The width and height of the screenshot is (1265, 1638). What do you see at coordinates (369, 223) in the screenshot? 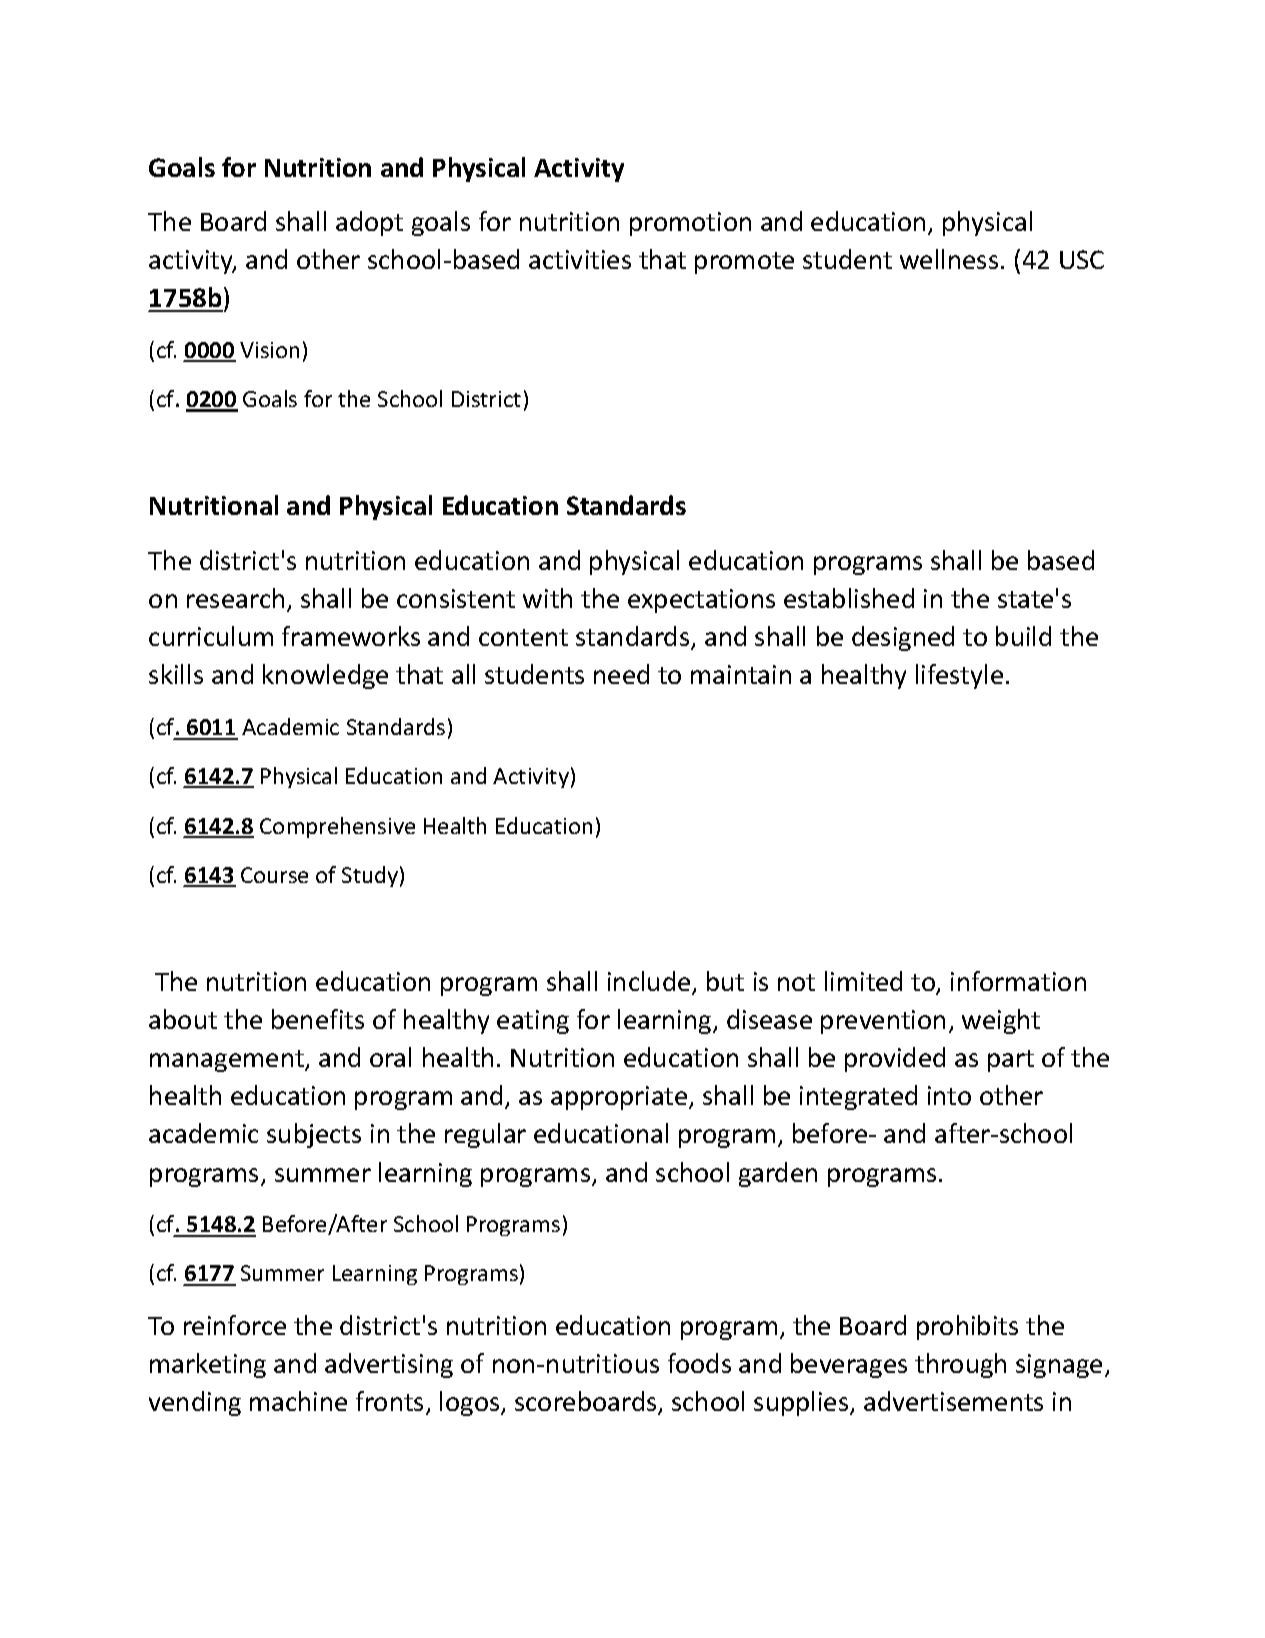
I see `adopt` at bounding box center [369, 223].
